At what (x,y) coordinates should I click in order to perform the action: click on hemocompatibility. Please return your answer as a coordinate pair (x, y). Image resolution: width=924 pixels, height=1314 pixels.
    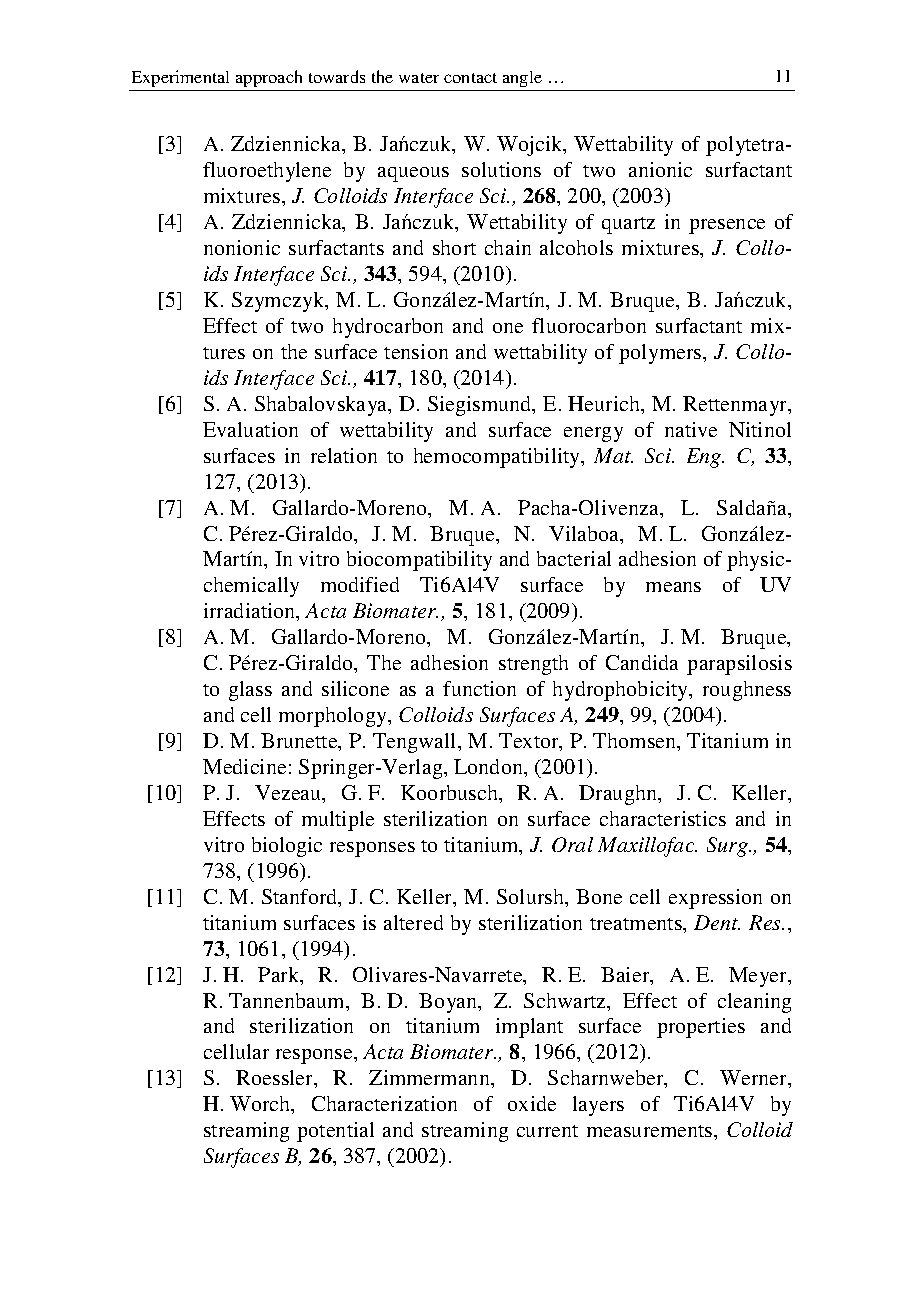
    Looking at the image, I should click on (498, 458).
